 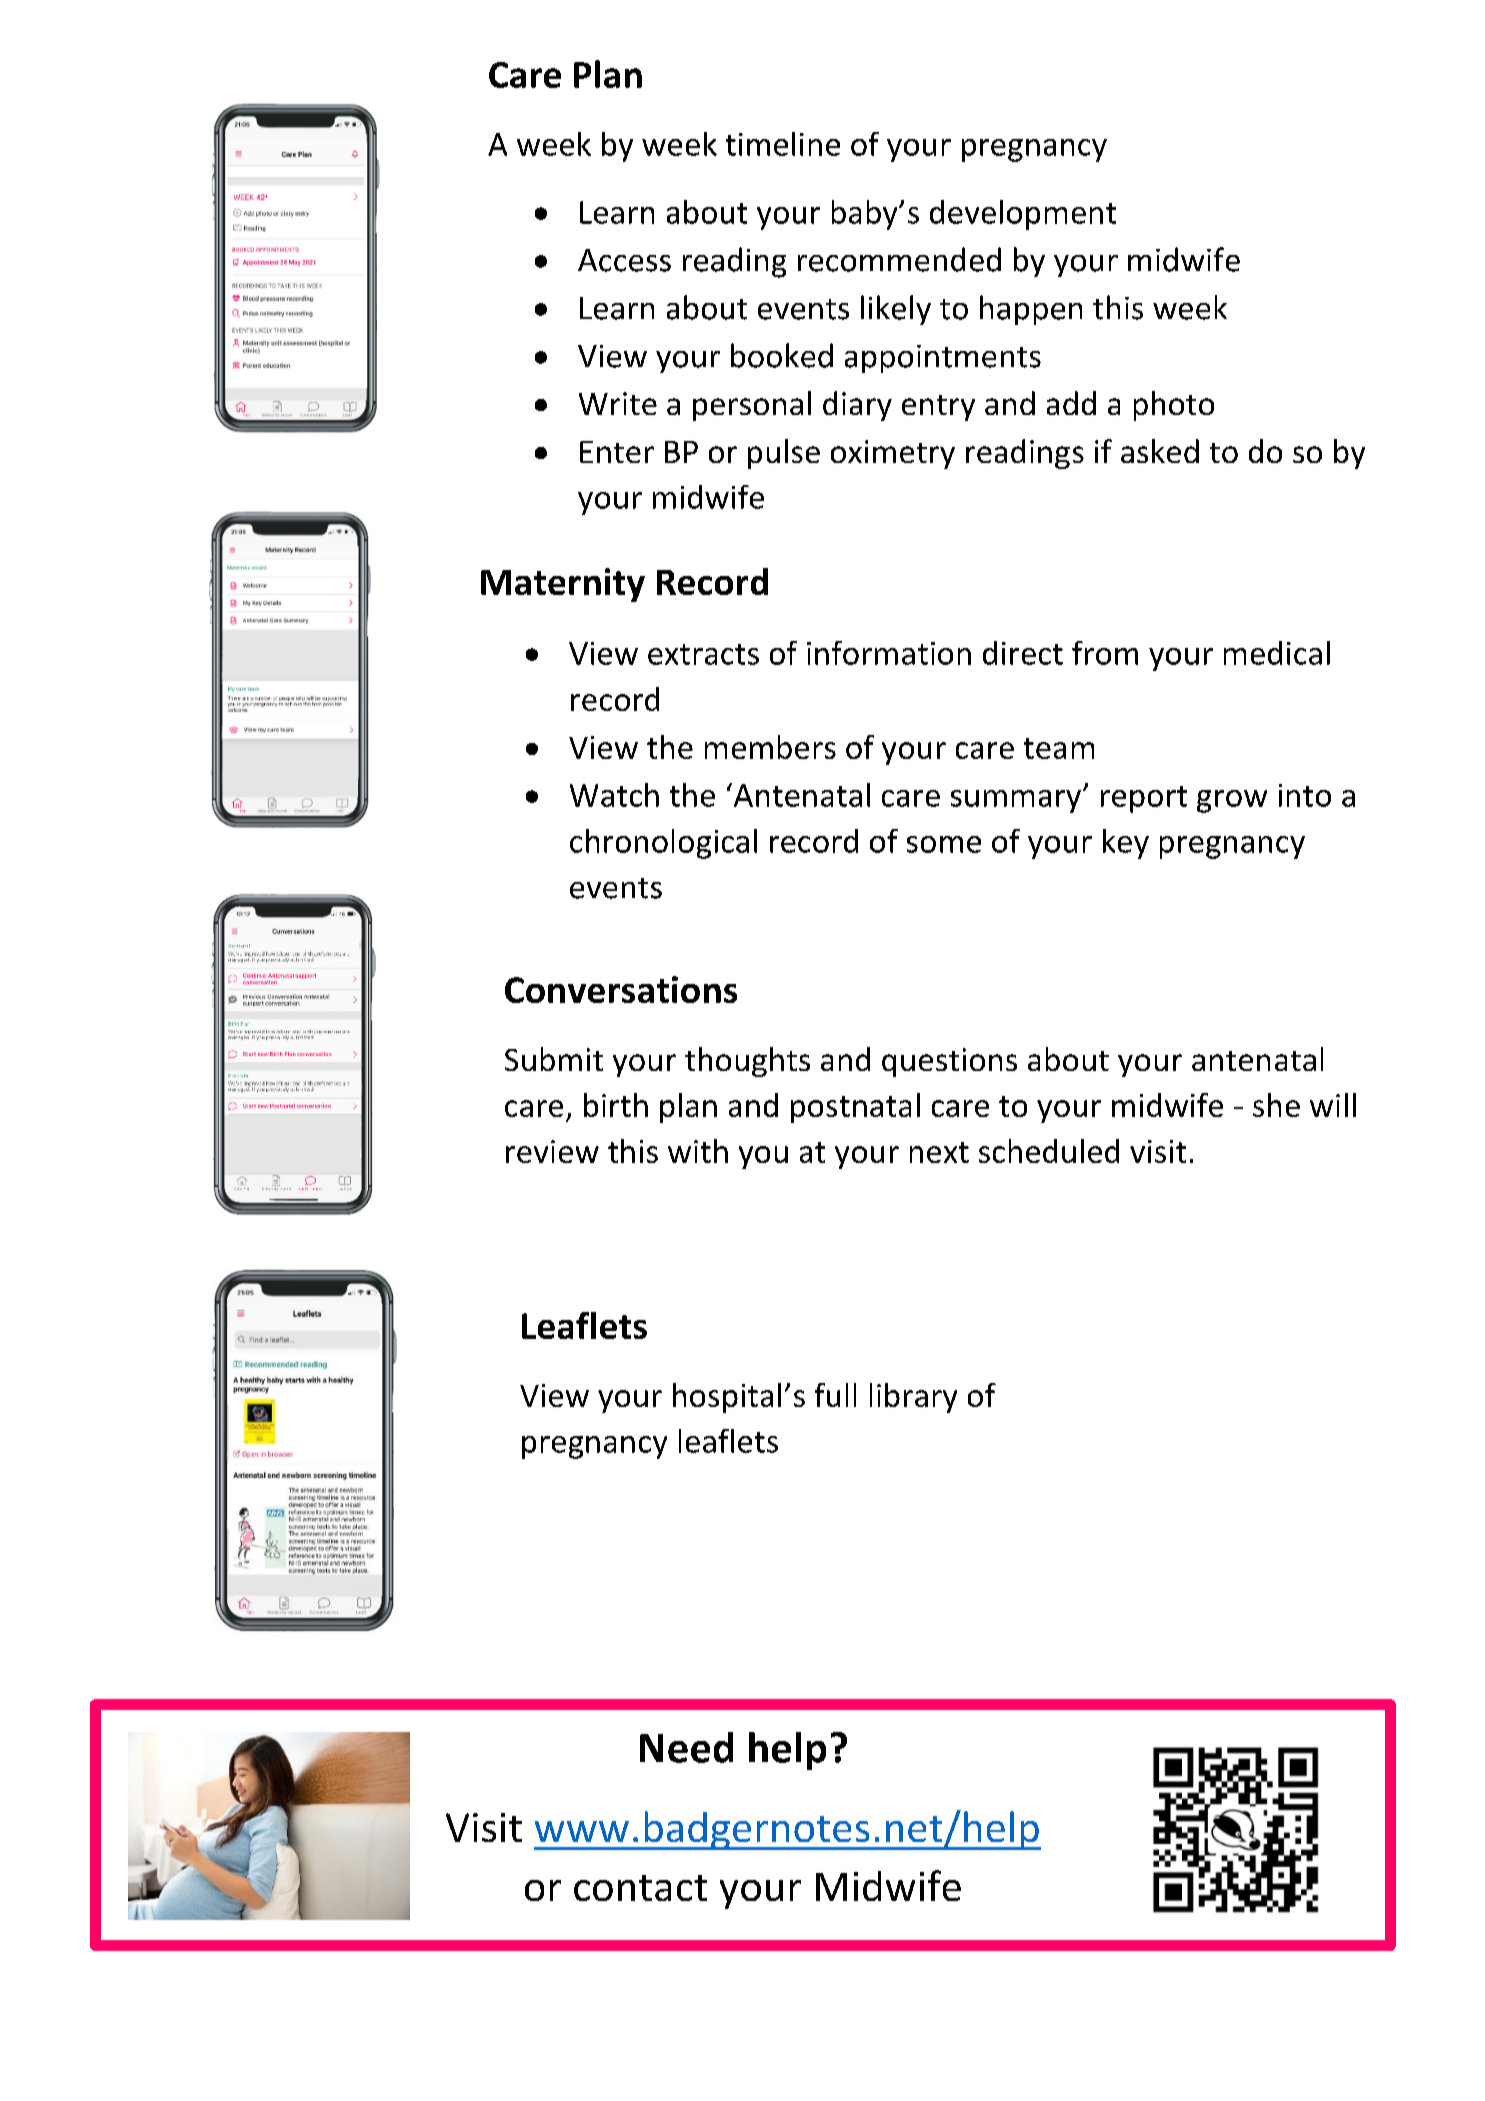 I want to click on questions, so click(x=949, y=1062).
